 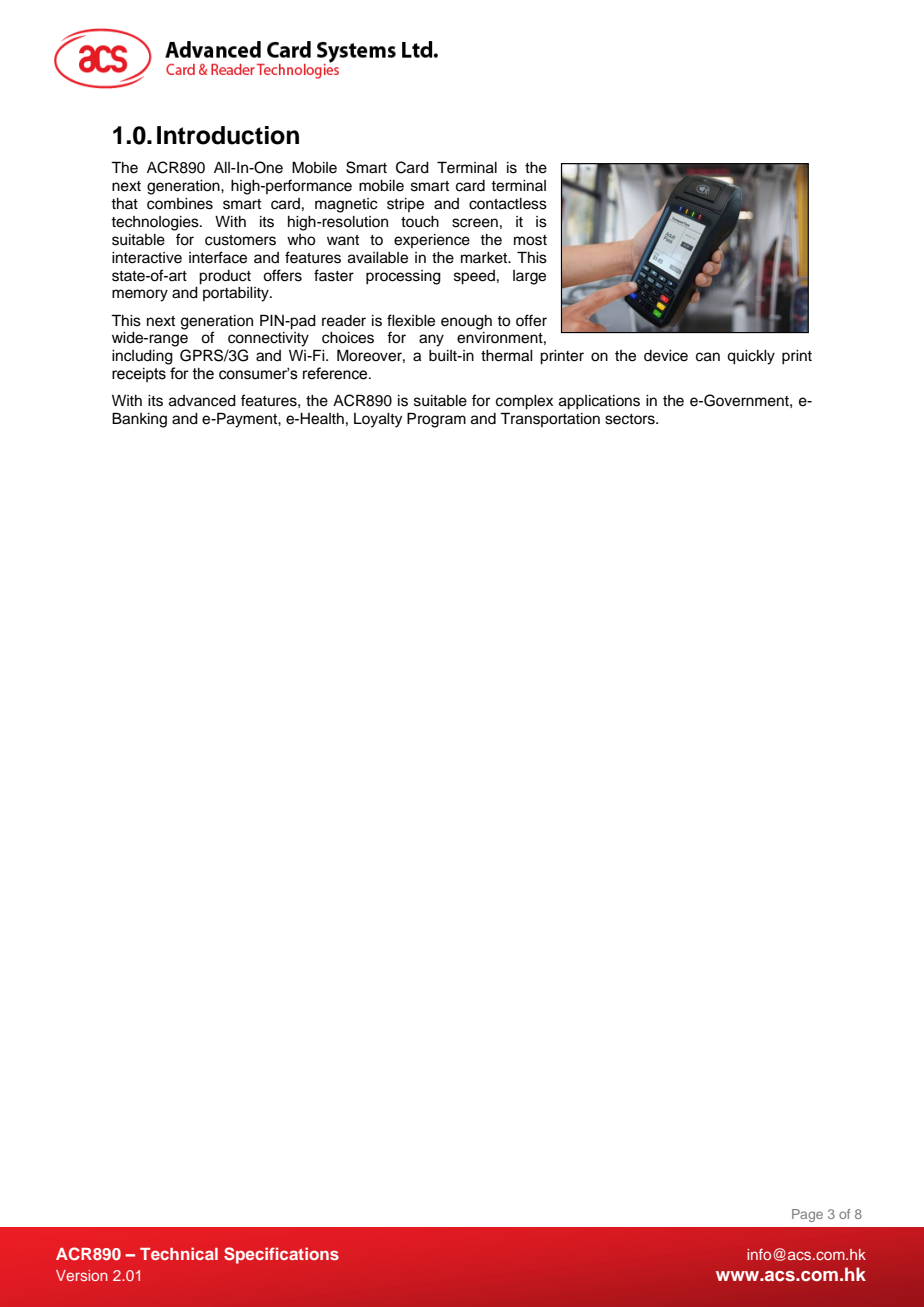 What do you see at coordinates (436, 420) in the screenshot?
I see `Program` at bounding box center [436, 420].
